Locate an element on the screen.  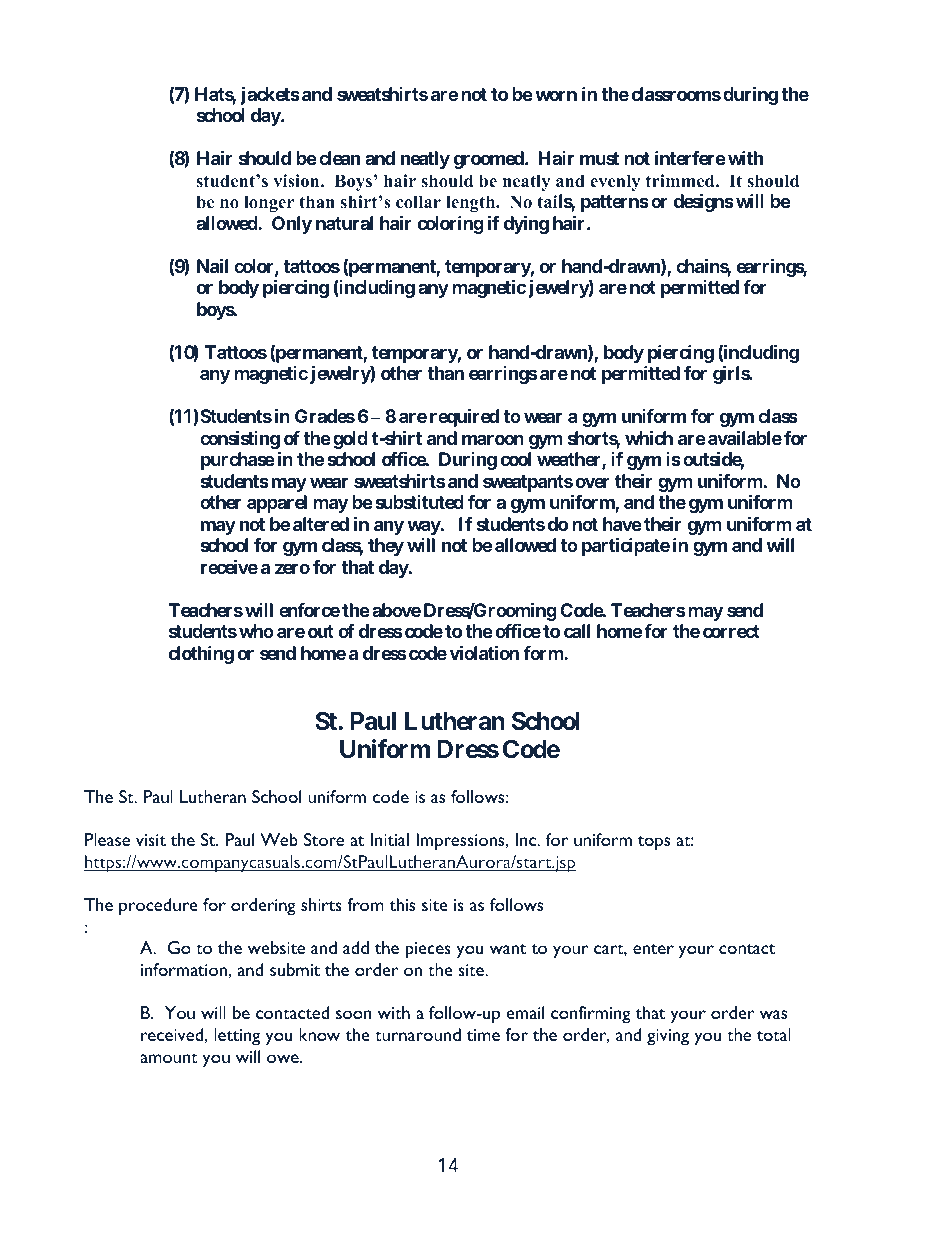
correct is located at coordinates (731, 631).
